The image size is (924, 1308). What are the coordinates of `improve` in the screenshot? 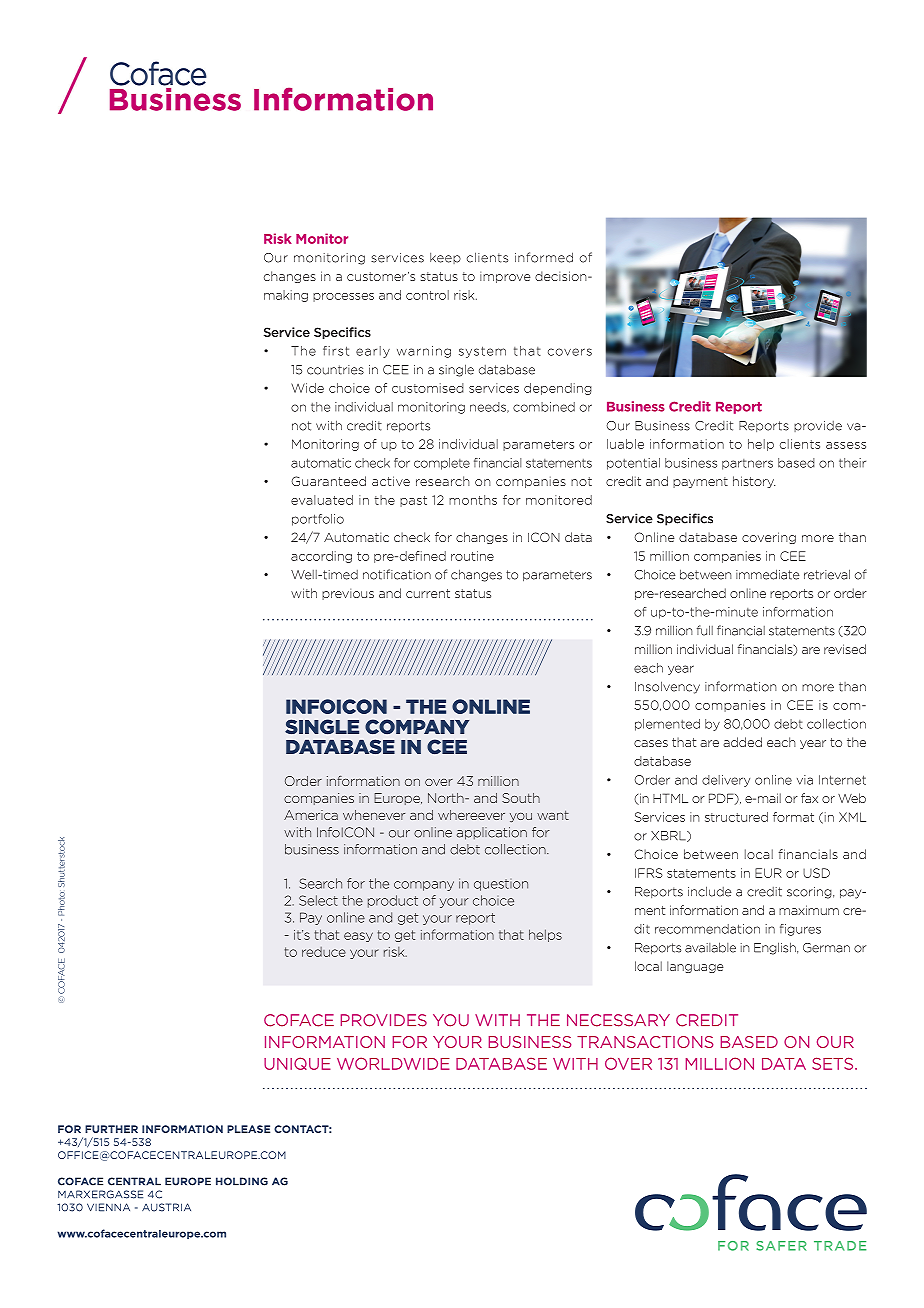 It's located at (505, 277).
